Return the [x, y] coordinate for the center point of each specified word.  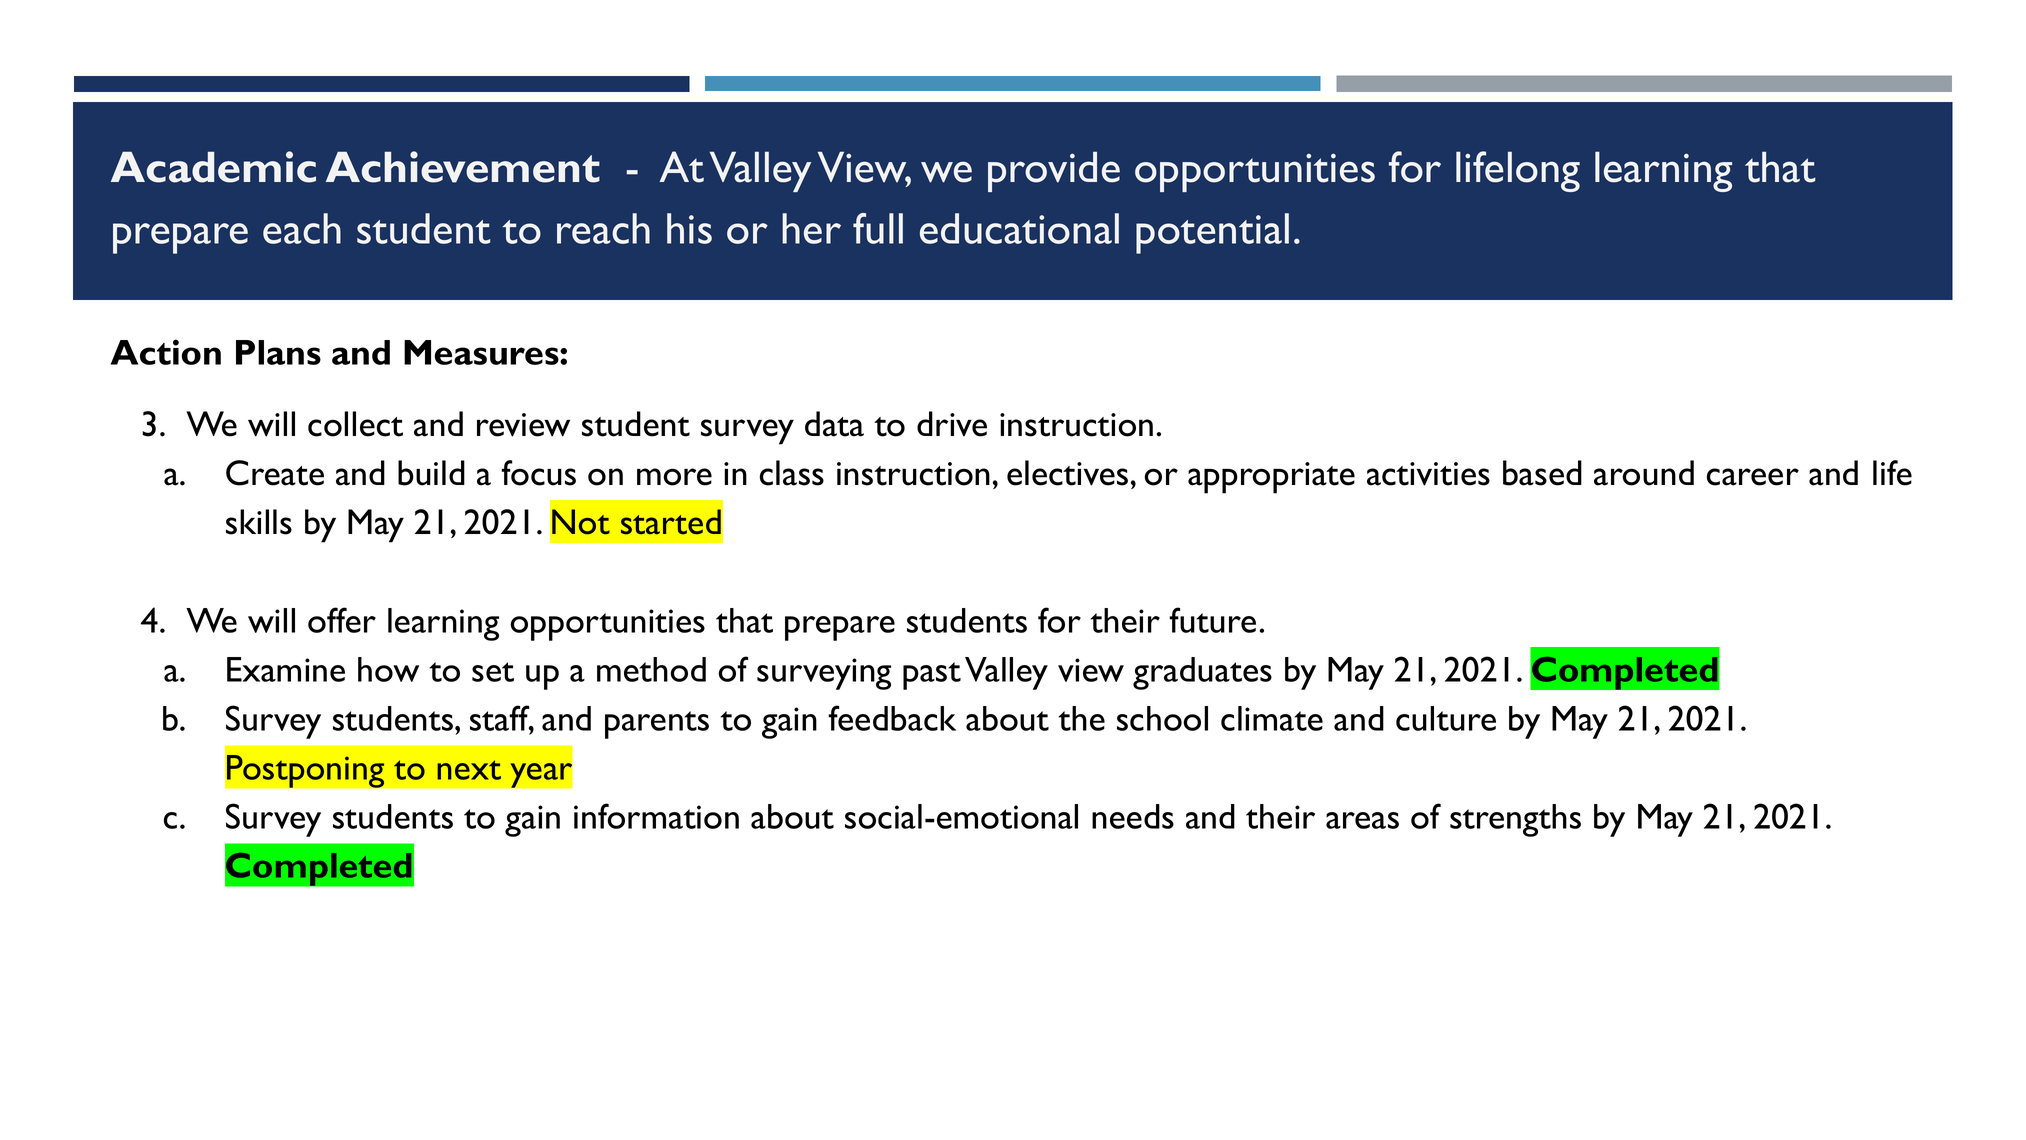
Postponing [305, 771]
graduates [1202, 673]
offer [342, 620]
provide [1054, 171]
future [1212, 620]
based [1542, 473]
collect [355, 424]
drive [952, 424]
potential [1212, 233]
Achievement [463, 167]
